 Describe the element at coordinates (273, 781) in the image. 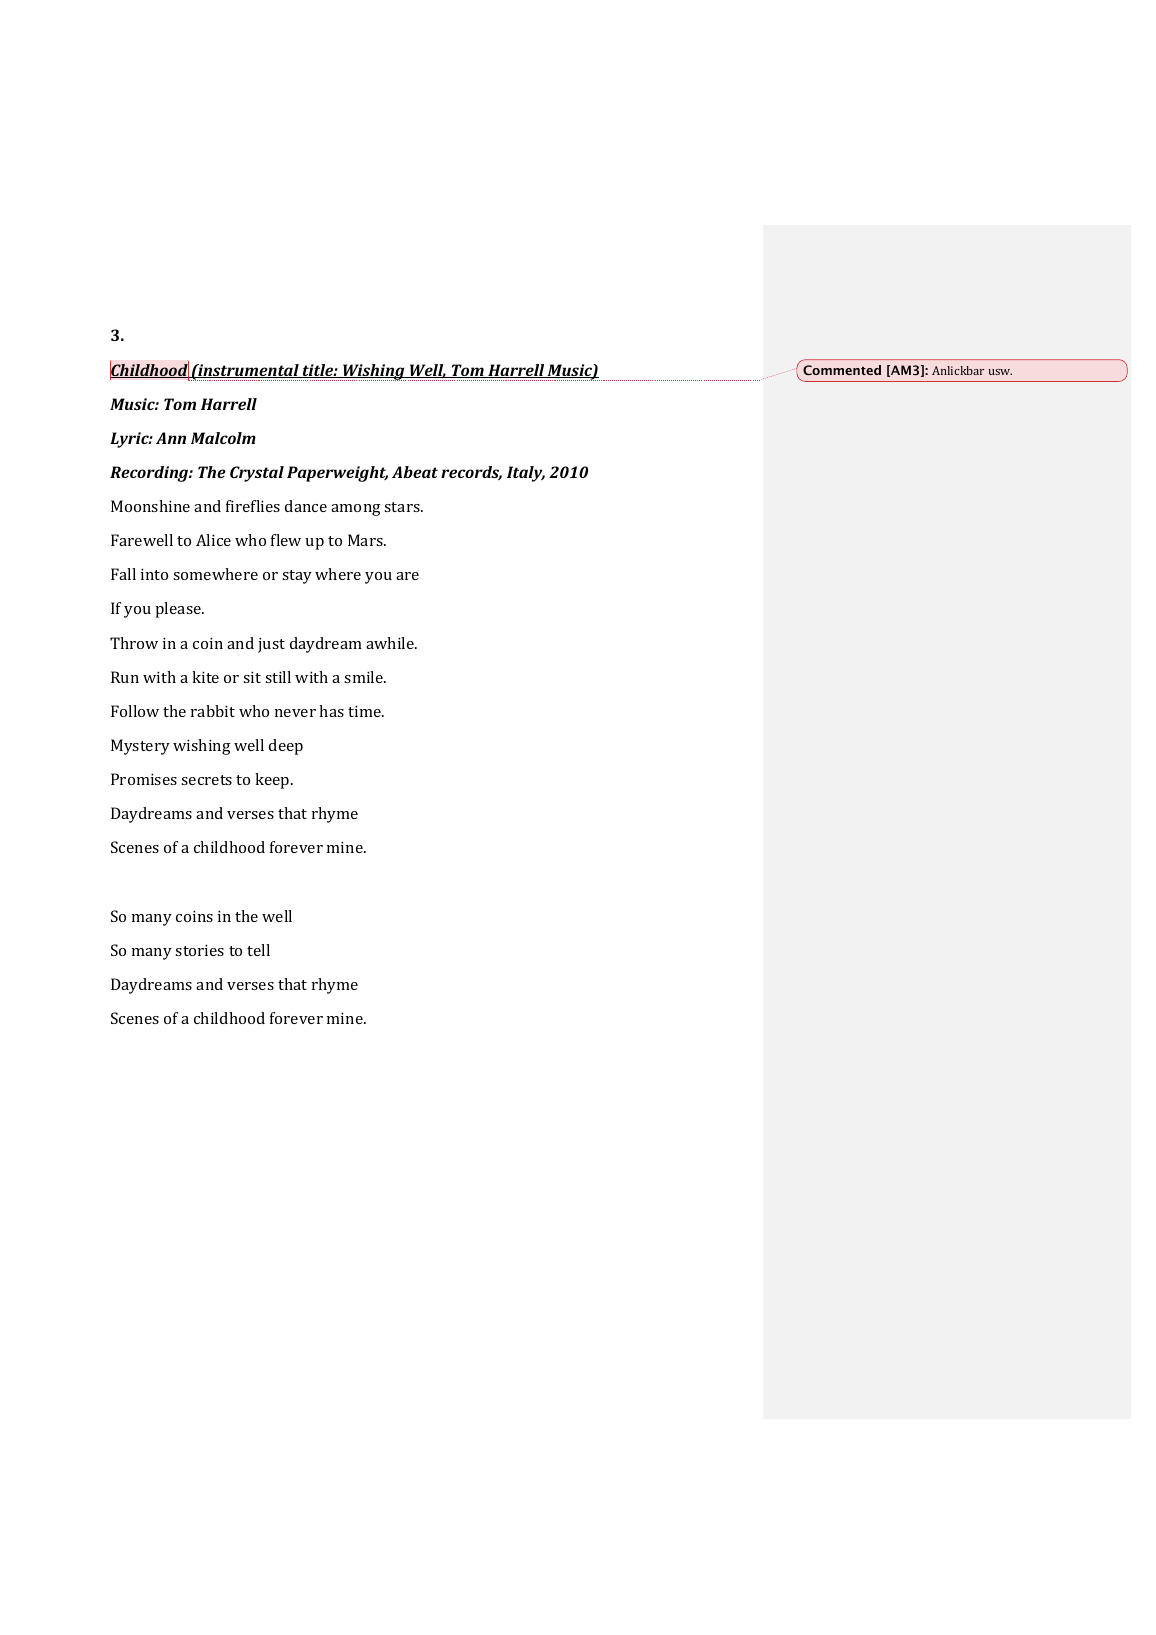

I see `keep` at that location.
